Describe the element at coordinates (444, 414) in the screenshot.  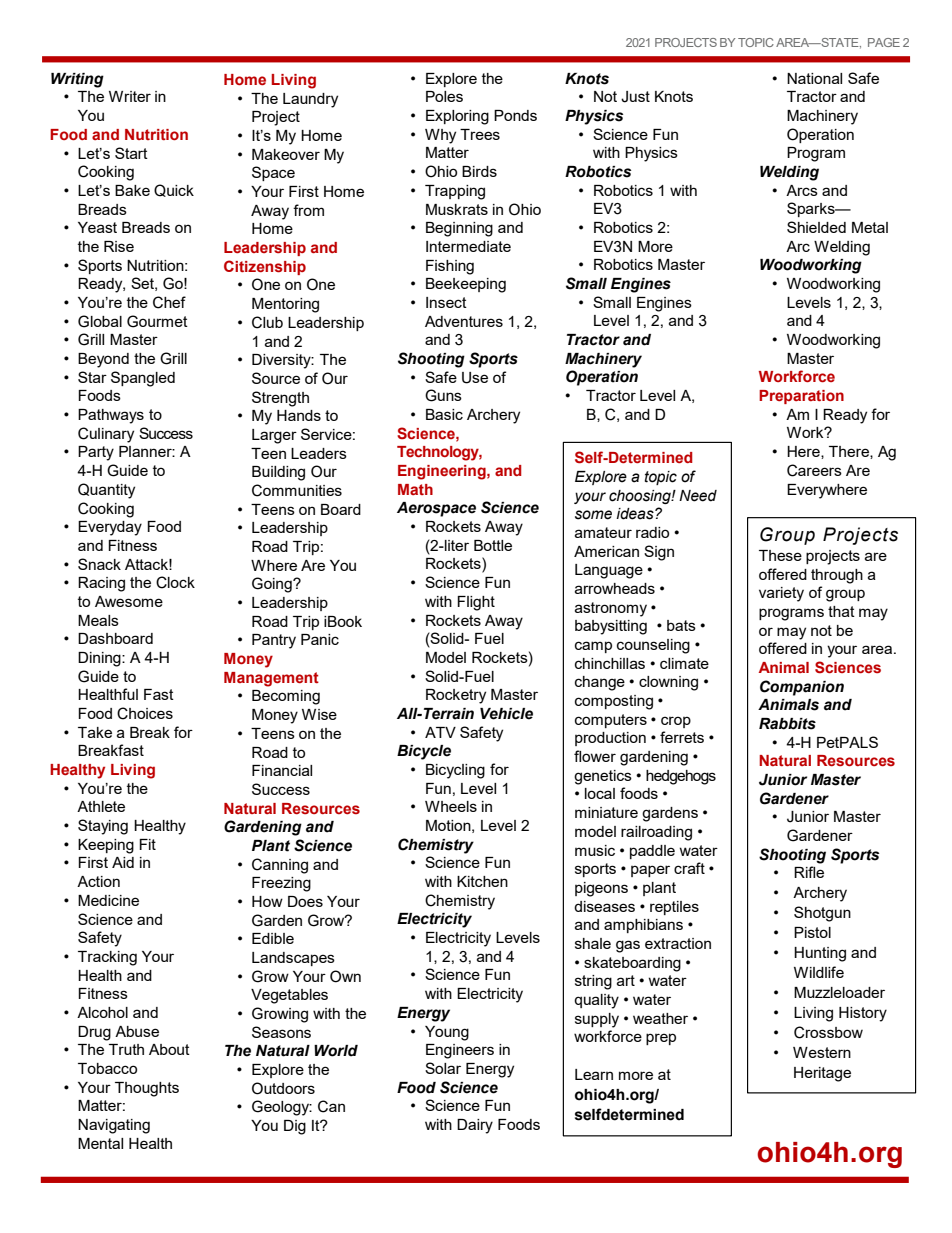
I see `Basic` at that location.
